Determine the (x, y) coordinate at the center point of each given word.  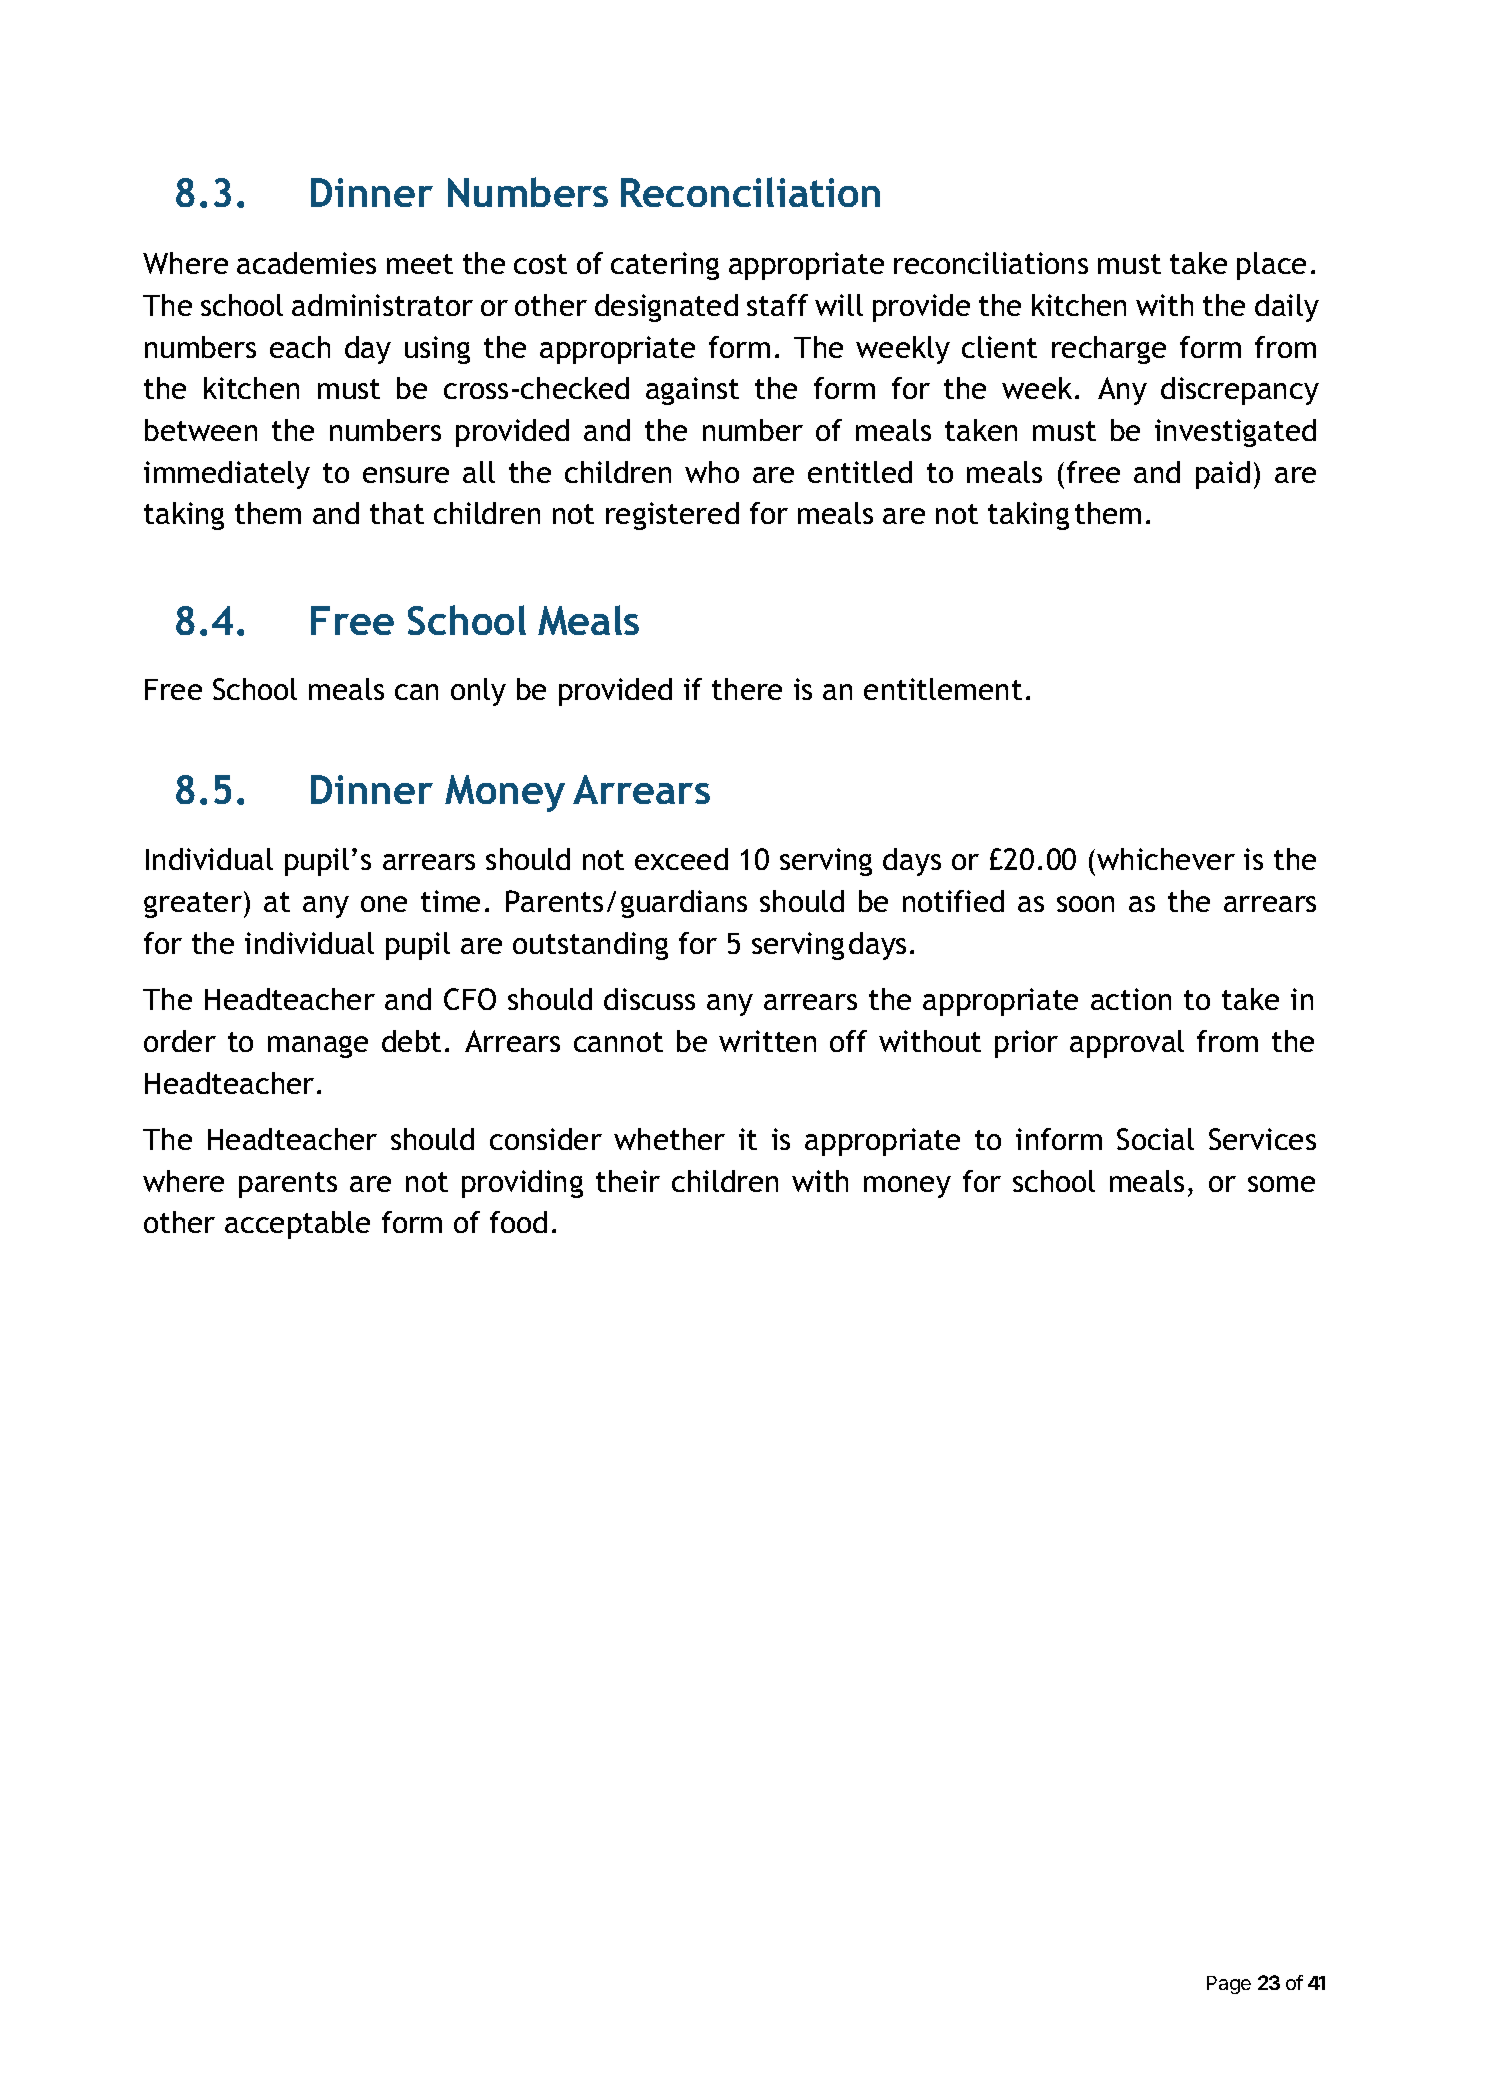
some (1281, 1184)
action (1131, 999)
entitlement (943, 689)
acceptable (297, 1225)
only (478, 692)
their (628, 1181)
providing (522, 1184)
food (518, 1222)
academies (306, 263)
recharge (1109, 350)
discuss (649, 999)
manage (318, 1047)
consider (546, 1139)
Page (1229, 1985)
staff (777, 305)
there (747, 689)
